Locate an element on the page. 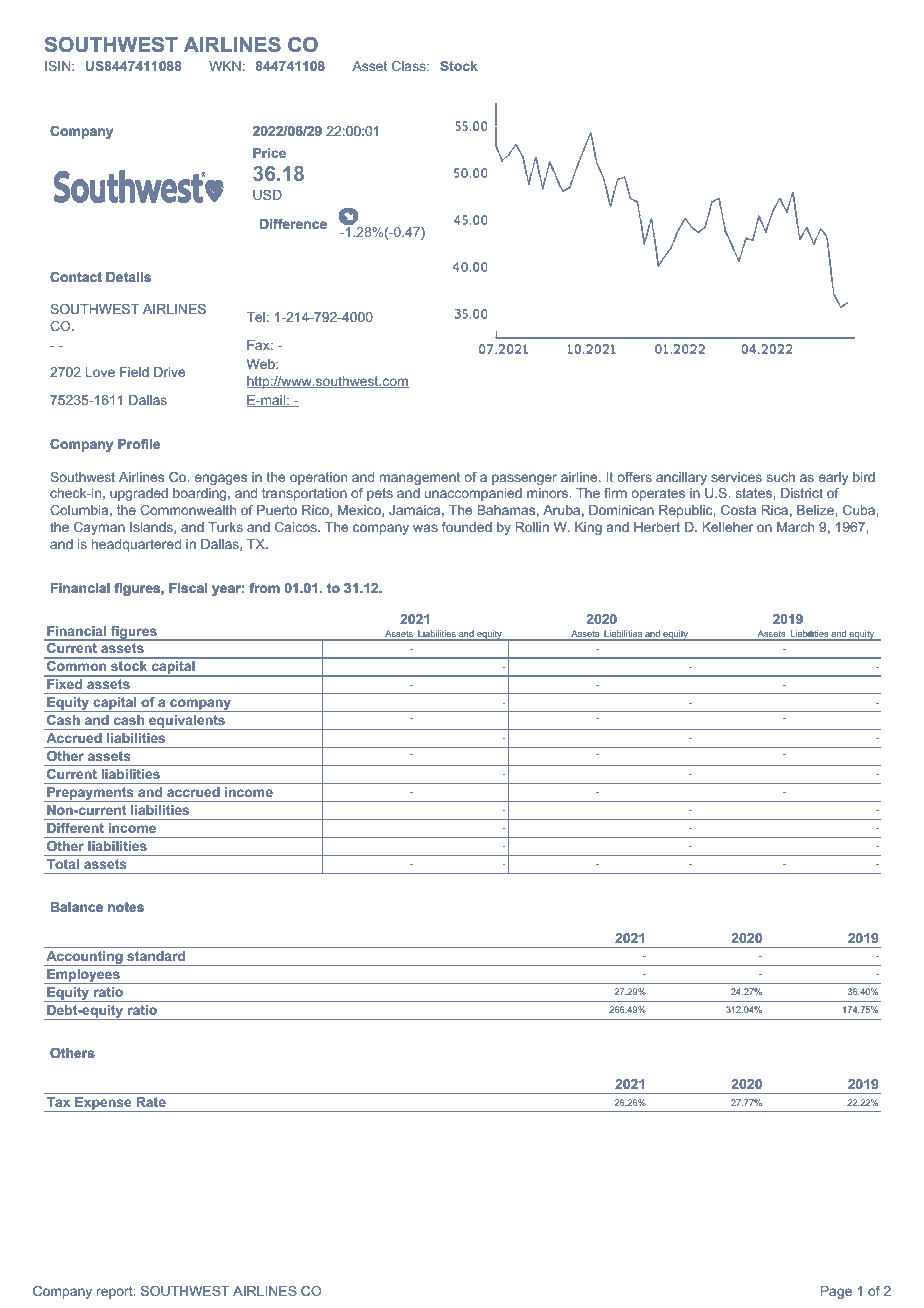  such is located at coordinates (781, 477).
